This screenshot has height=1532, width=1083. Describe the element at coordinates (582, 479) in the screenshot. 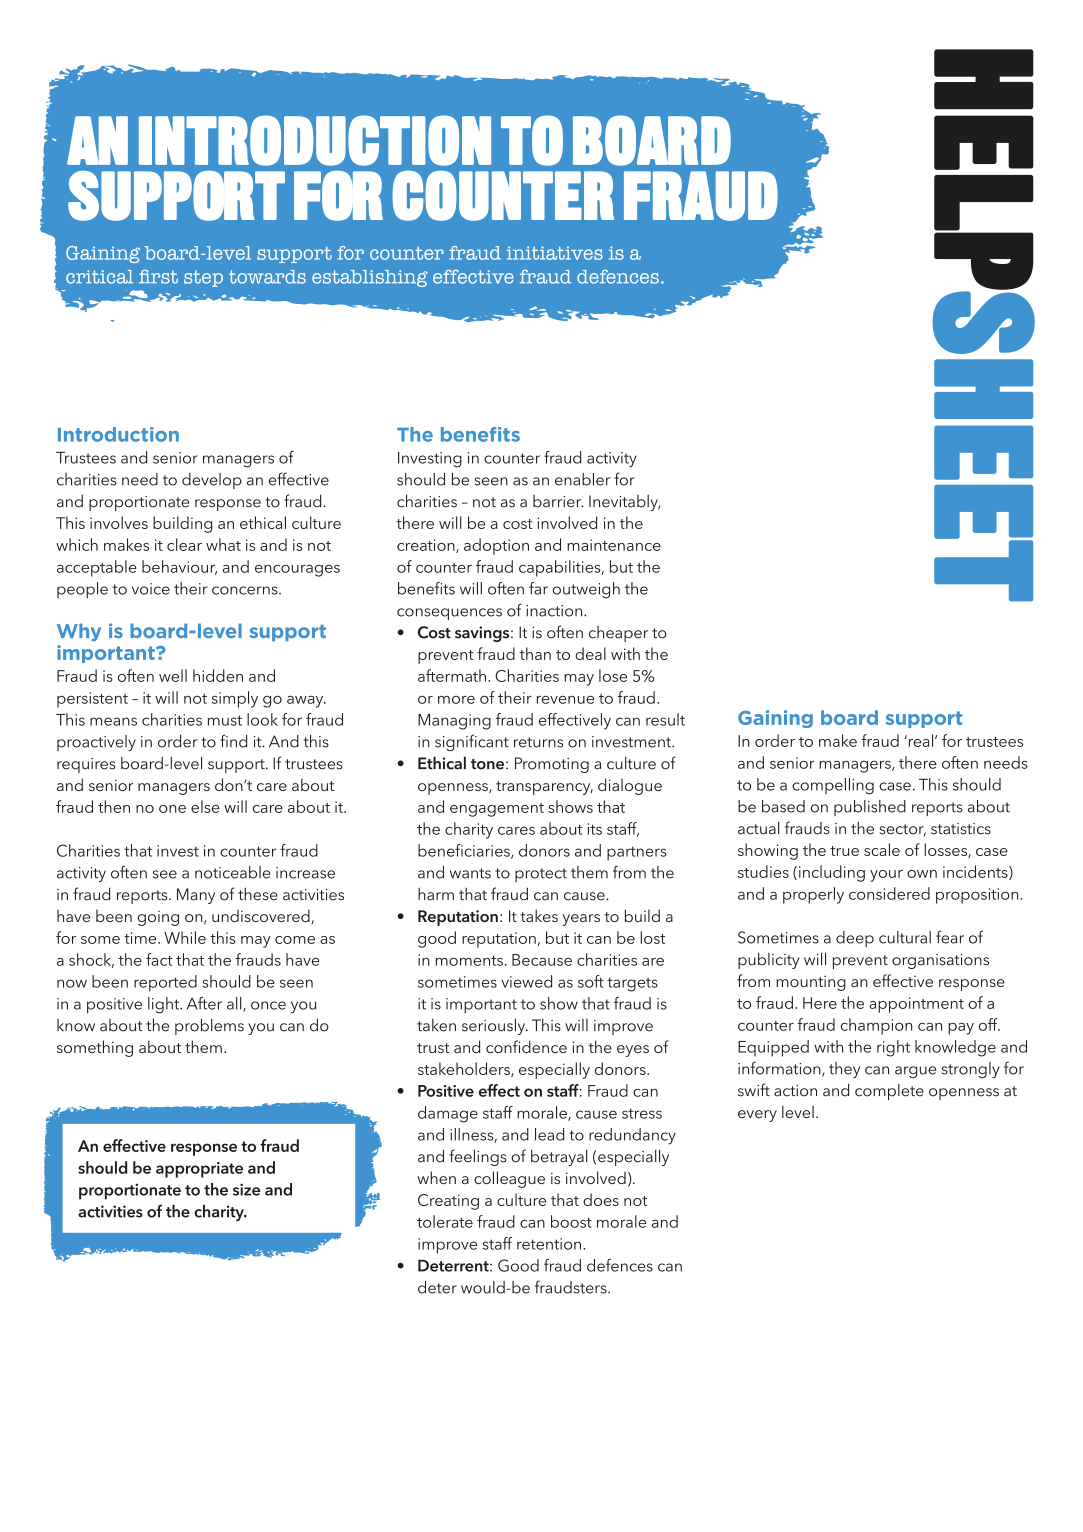

I see `enabler` at that location.
